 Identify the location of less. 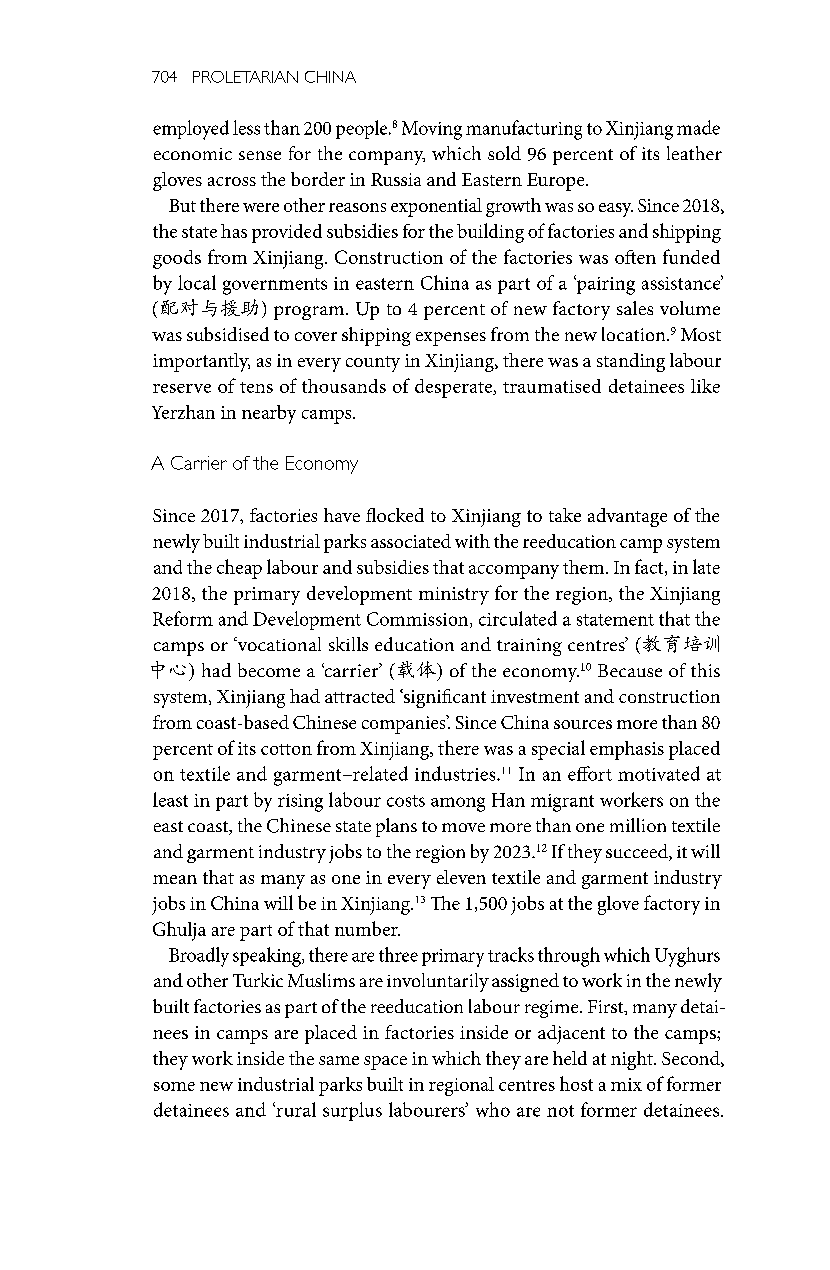
(246, 127).
